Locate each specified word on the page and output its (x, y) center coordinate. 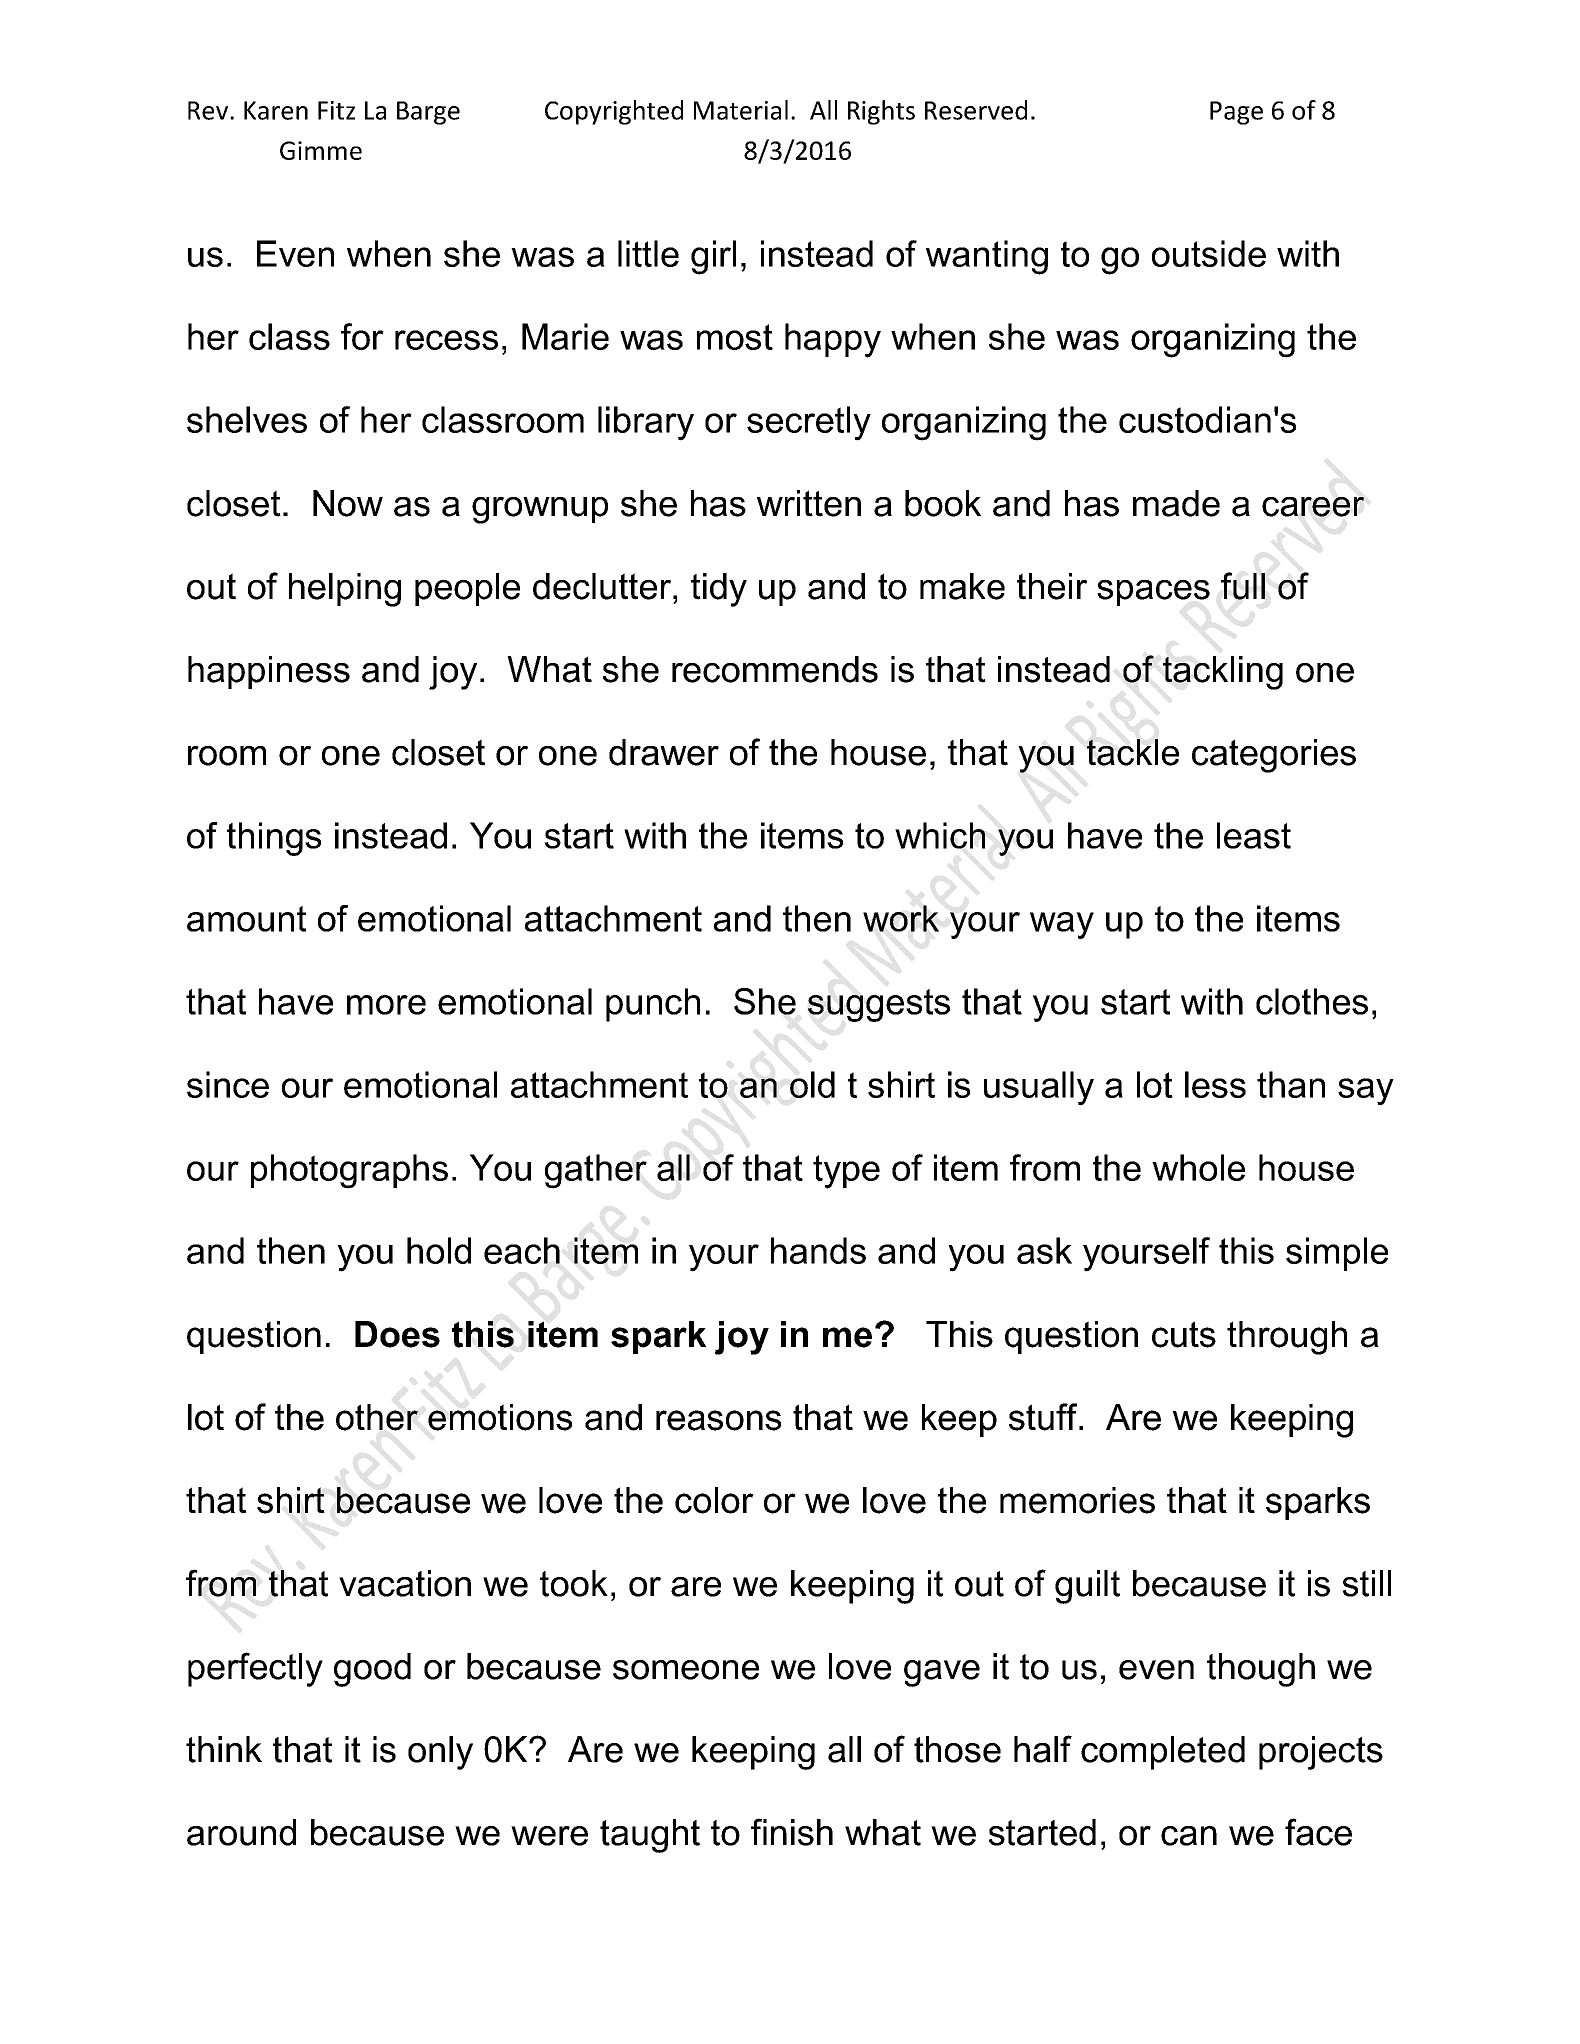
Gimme (321, 150)
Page (1236, 113)
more (386, 1005)
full (1243, 586)
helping (345, 590)
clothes (1312, 1001)
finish (792, 1832)
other (377, 1417)
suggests (879, 1005)
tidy (719, 590)
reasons (718, 1420)
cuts (1184, 1334)
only (440, 1753)
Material (741, 110)
